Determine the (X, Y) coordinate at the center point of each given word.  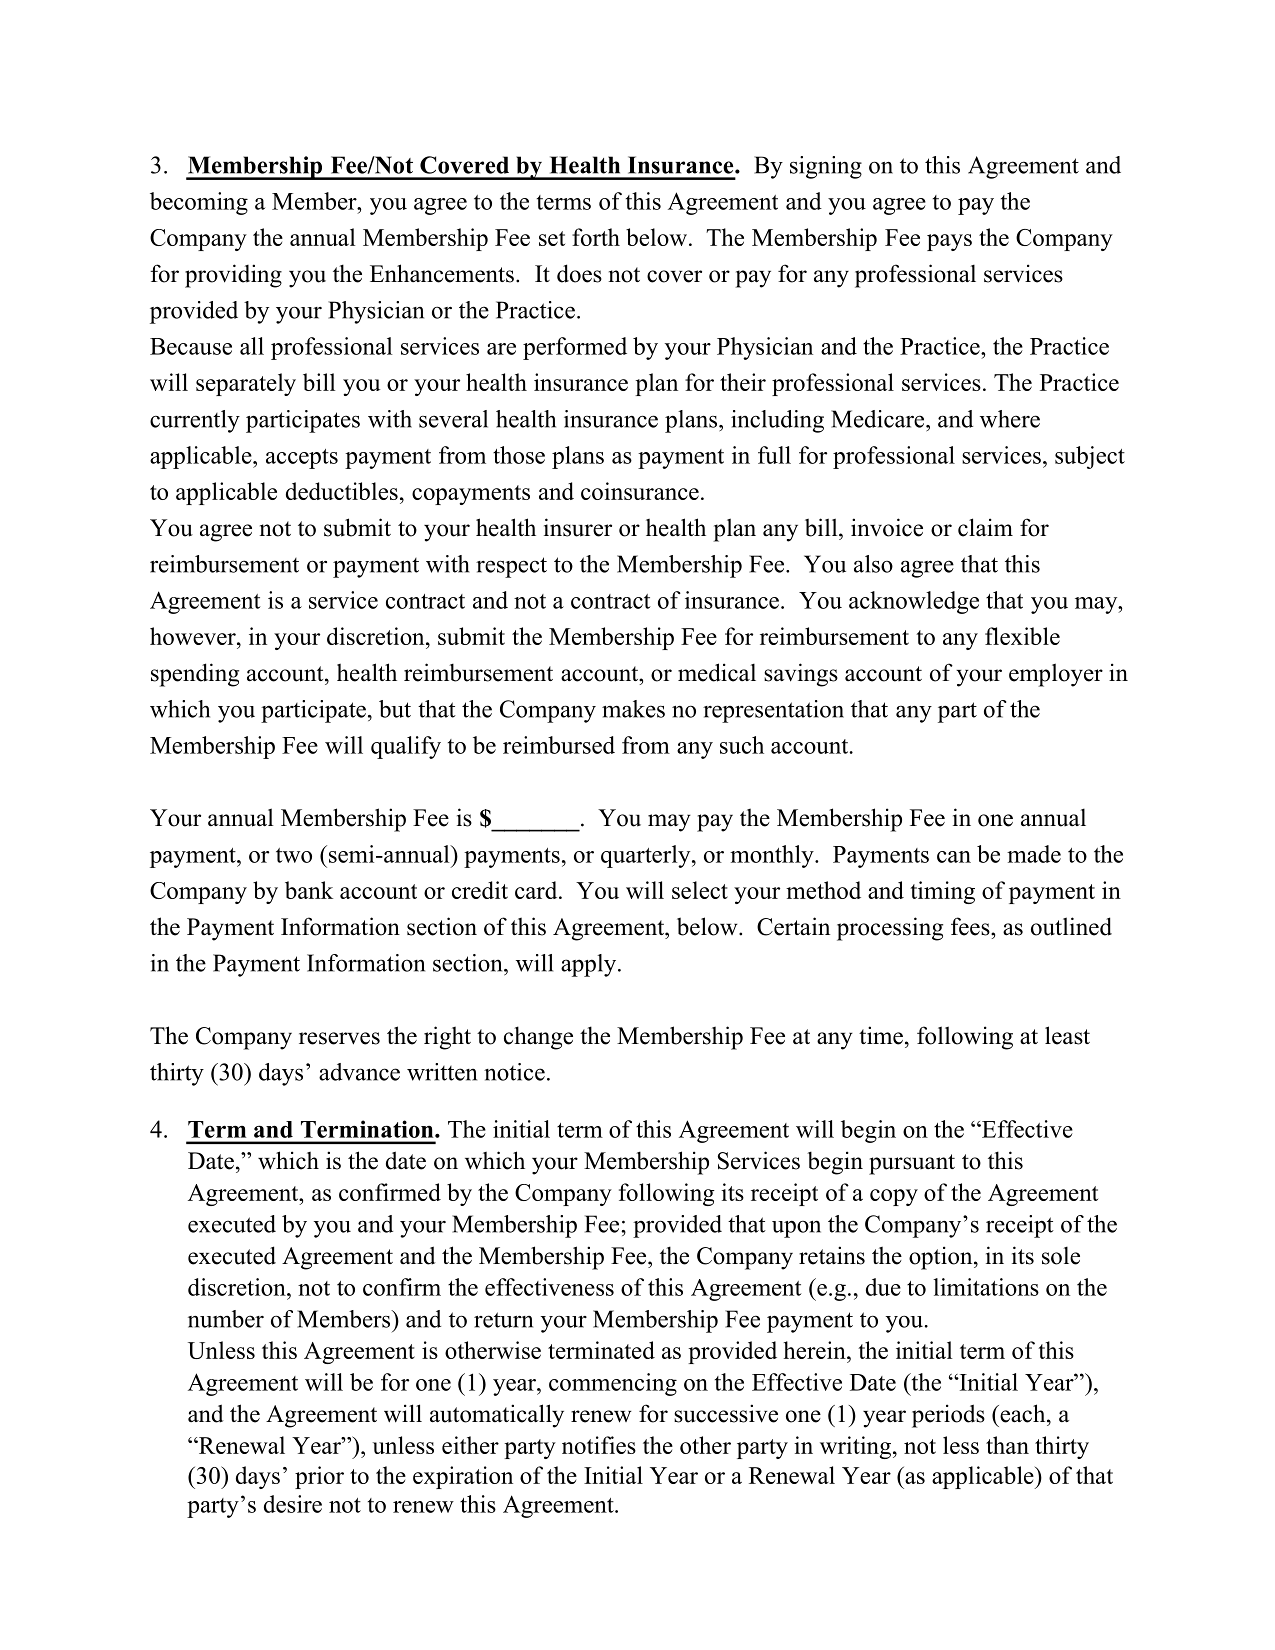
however (194, 636)
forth (596, 237)
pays (949, 242)
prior (319, 1477)
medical (717, 672)
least (1067, 1035)
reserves (339, 1038)
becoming (199, 203)
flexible (1022, 636)
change (538, 1038)
